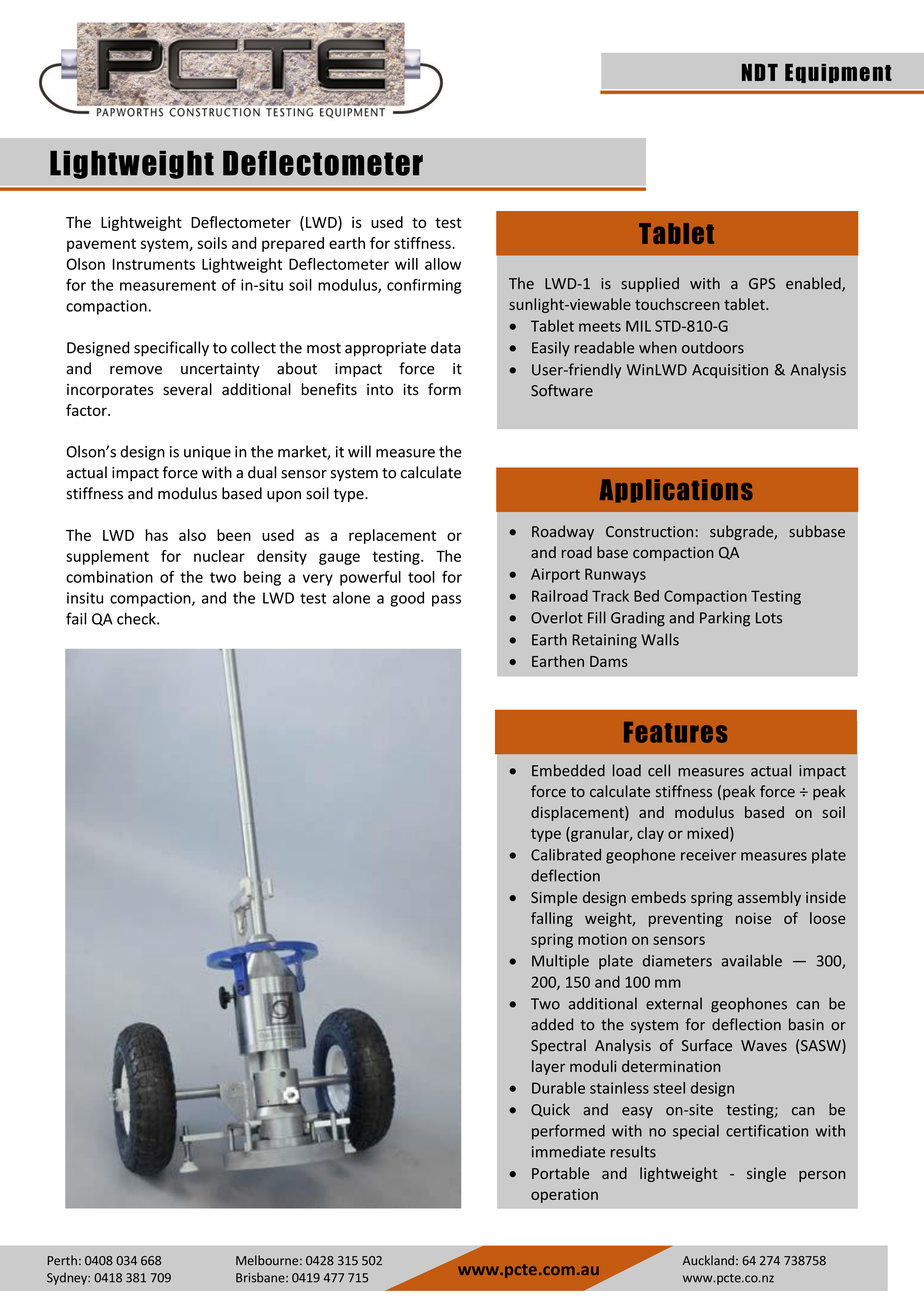 This screenshot has height=1308, width=924. Describe the element at coordinates (446, 347) in the screenshot. I see `data` at that location.
